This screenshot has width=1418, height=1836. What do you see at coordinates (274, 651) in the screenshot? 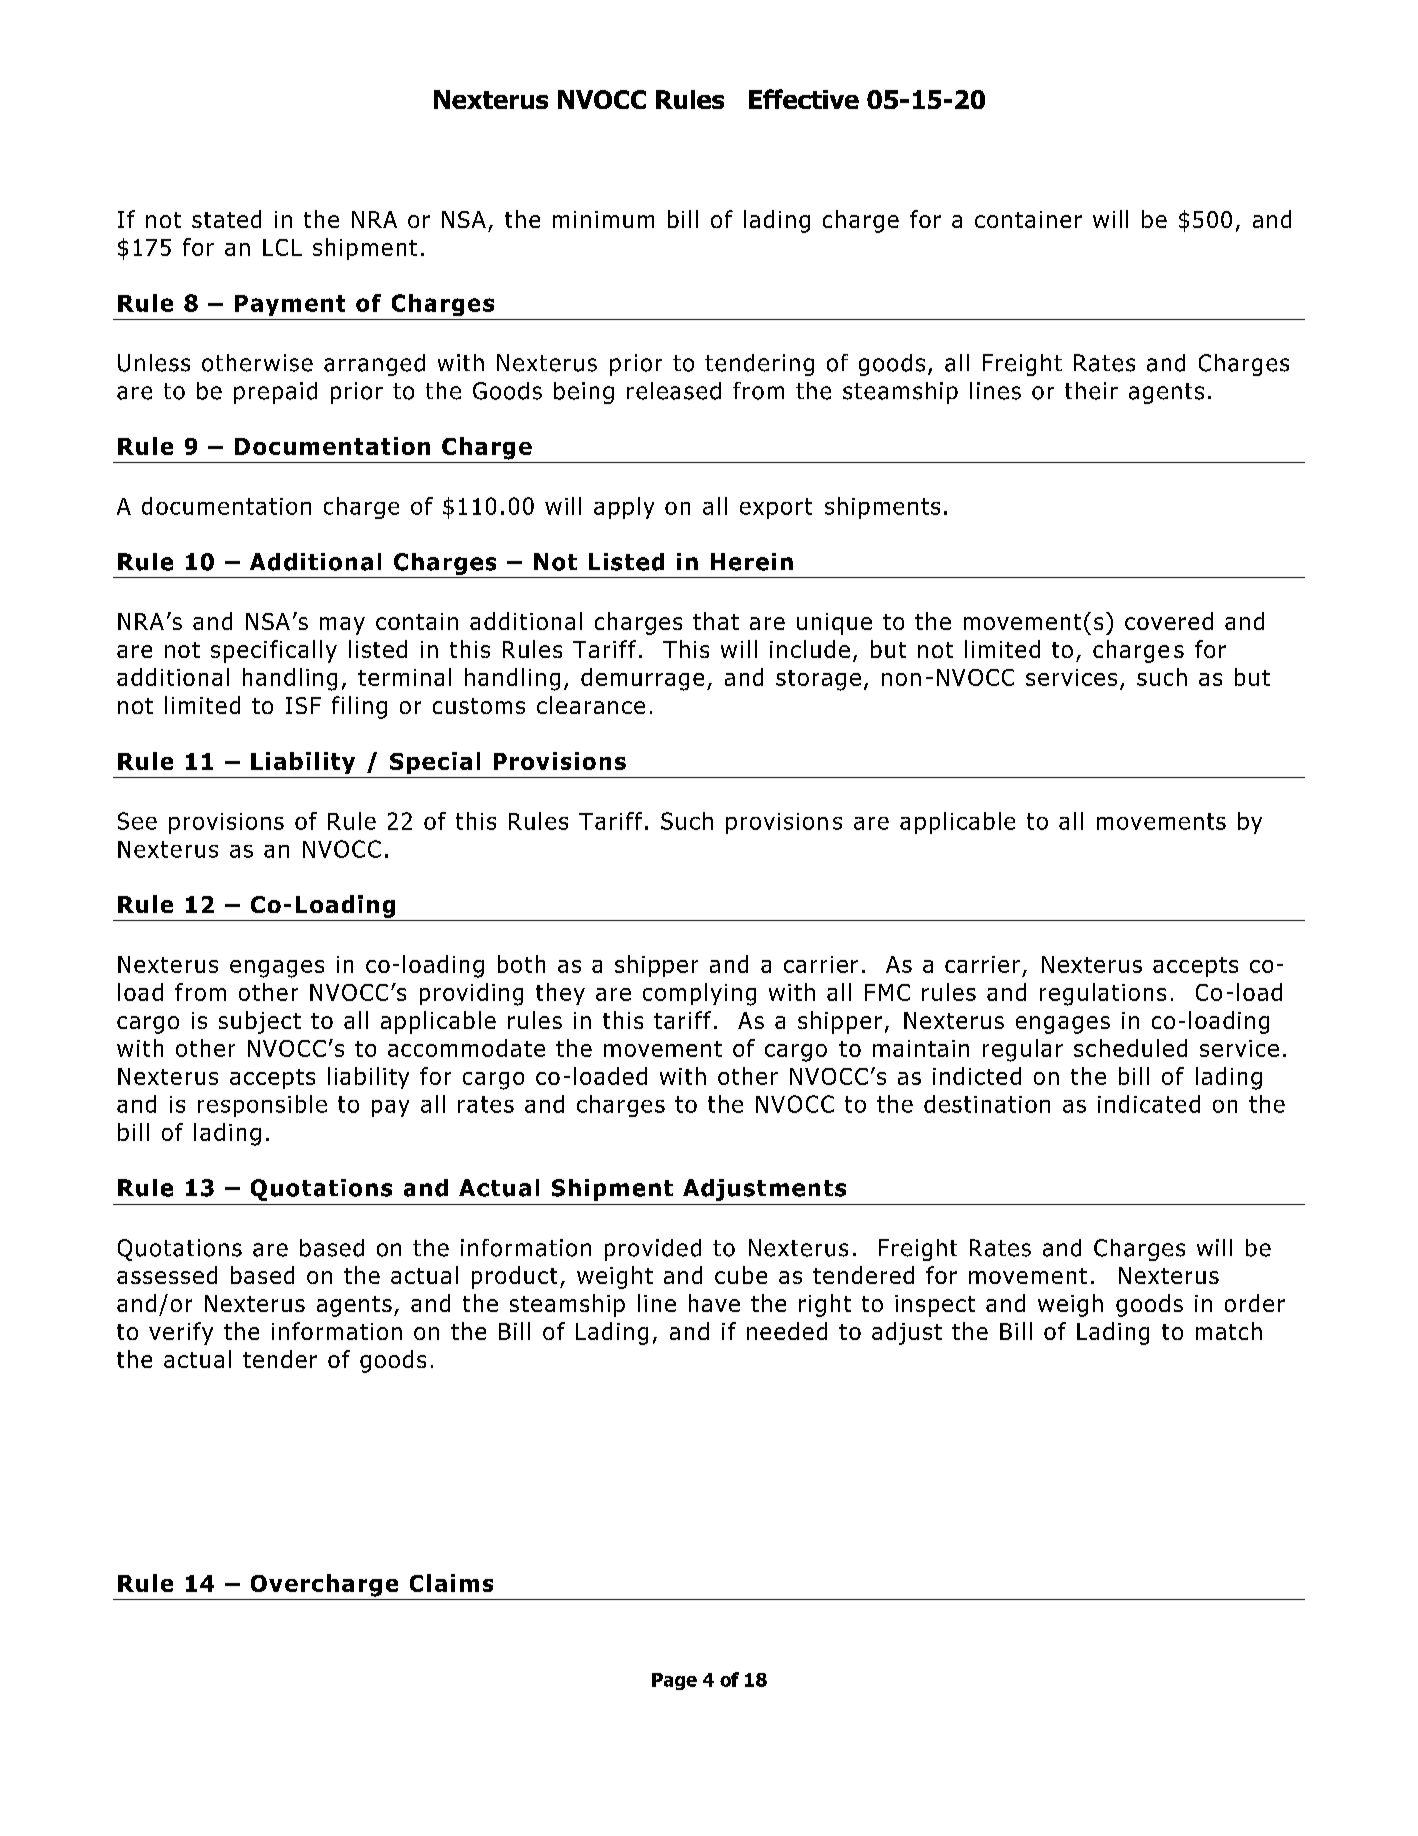
I see `specifically` at bounding box center [274, 651].
